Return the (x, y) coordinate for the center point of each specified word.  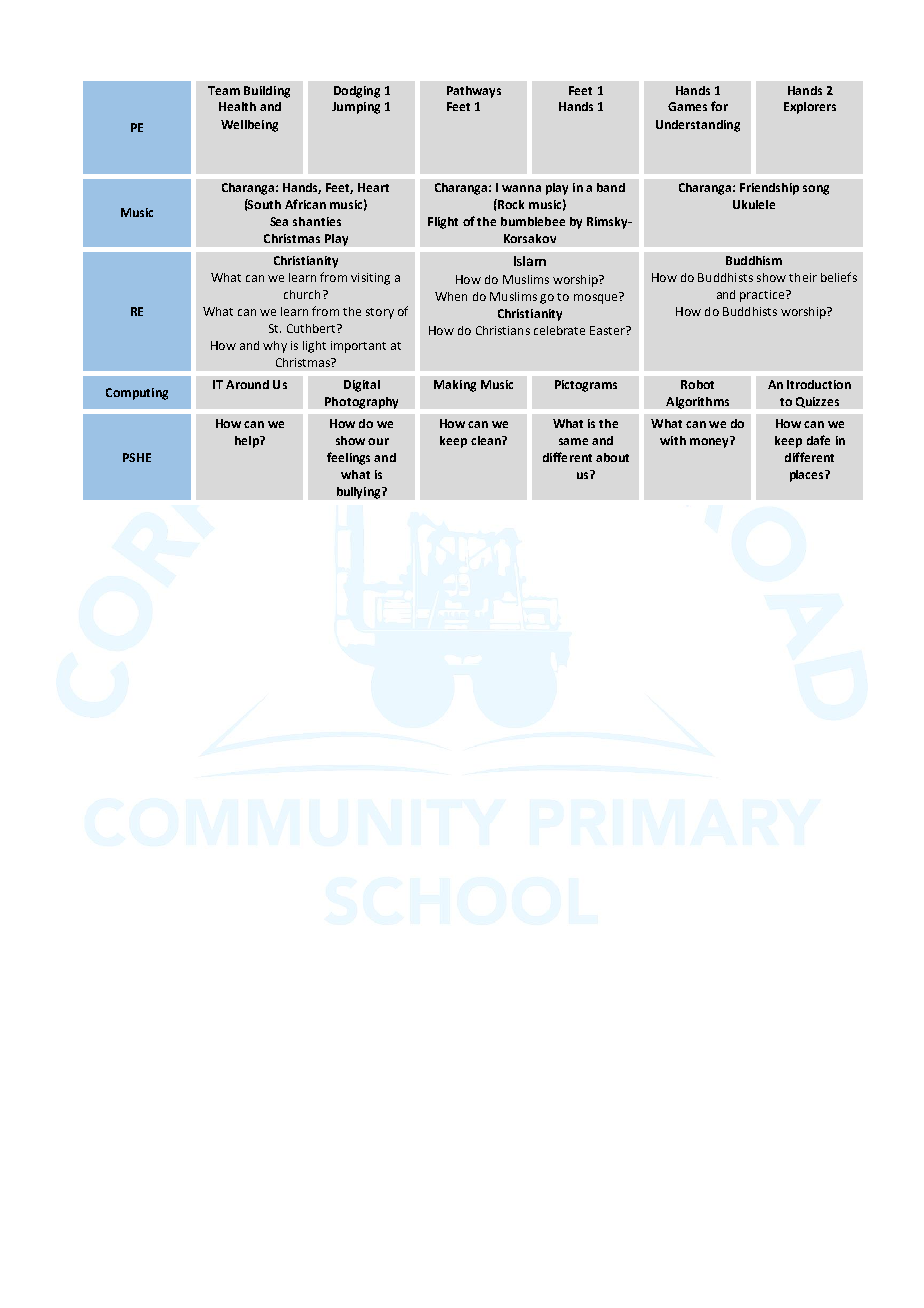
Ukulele (754, 204)
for (719, 106)
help (248, 442)
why (275, 347)
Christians (503, 330)
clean (487, 440)
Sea (279, 221)
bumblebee (533, 221)
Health (237, 106)
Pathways (474, 92)
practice (763, 296)
